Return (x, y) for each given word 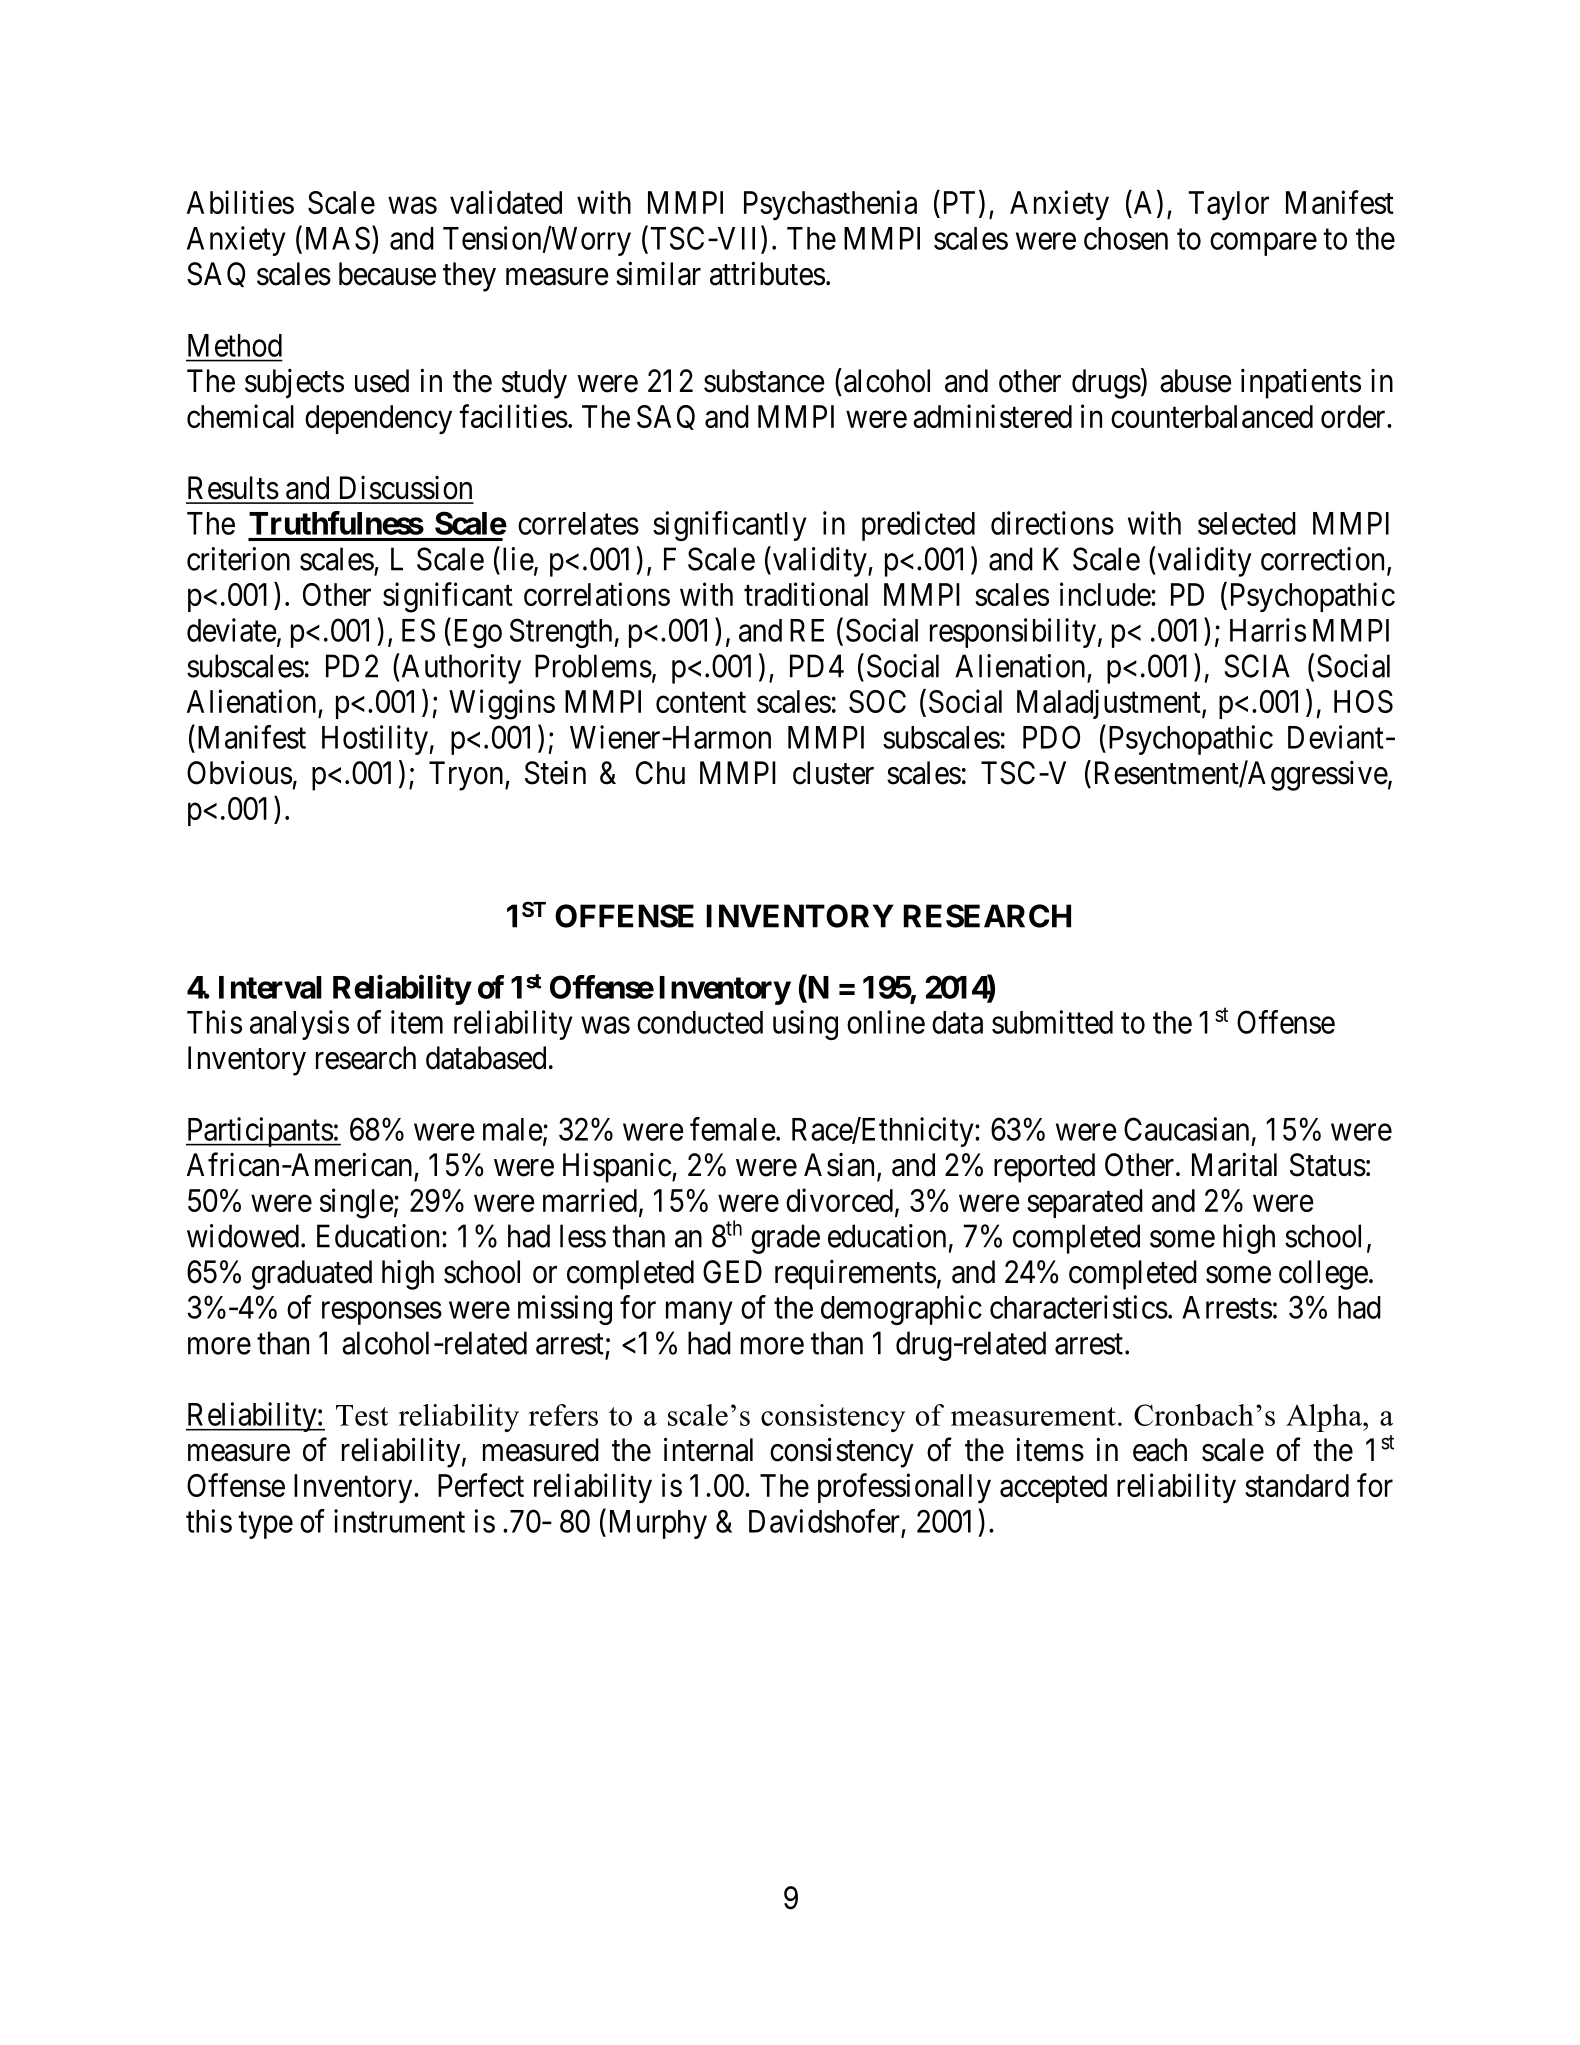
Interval (270, 987)
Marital (1234, 1164)
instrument (399, 1521)
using (805, 1025)
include (1106, 594)
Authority (461, 669)
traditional (806, 594)
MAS (338, 238)
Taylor (1229, 205)
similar (658, 273)
